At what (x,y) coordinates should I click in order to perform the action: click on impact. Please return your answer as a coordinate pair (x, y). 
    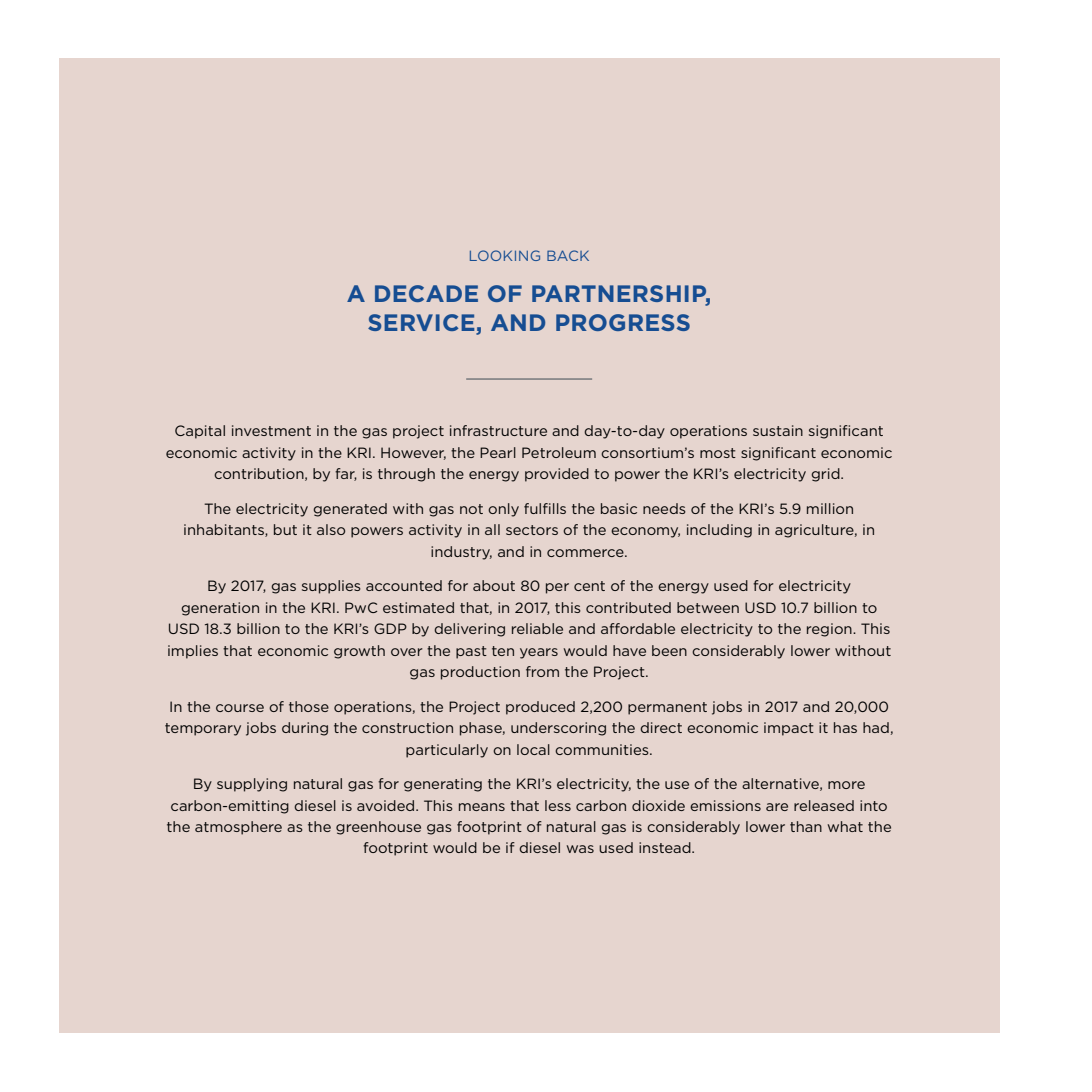
    Looking at the image, I should click on (789, 729).
